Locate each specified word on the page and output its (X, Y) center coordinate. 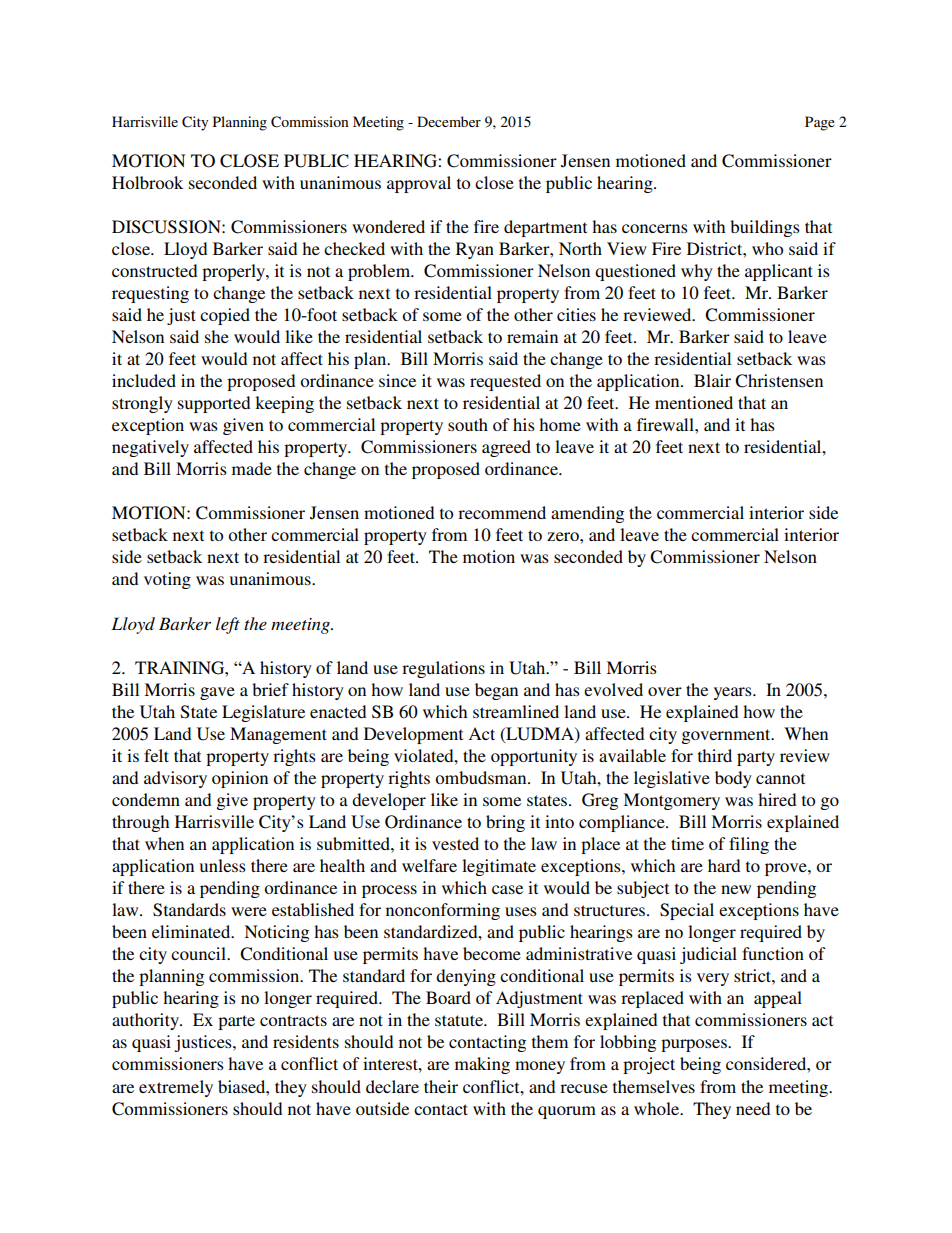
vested (455, 843)
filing (749, 845)
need (753, 1108)
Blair (712, 380)
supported (214, 404)
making (482, 1065)
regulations (443, 669)
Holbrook (147, 182)
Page (820, 123)
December (449, 121)
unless (223, 865)
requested (505, 382)
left (228, 625)
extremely (176, 1088)
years (734, 693)
